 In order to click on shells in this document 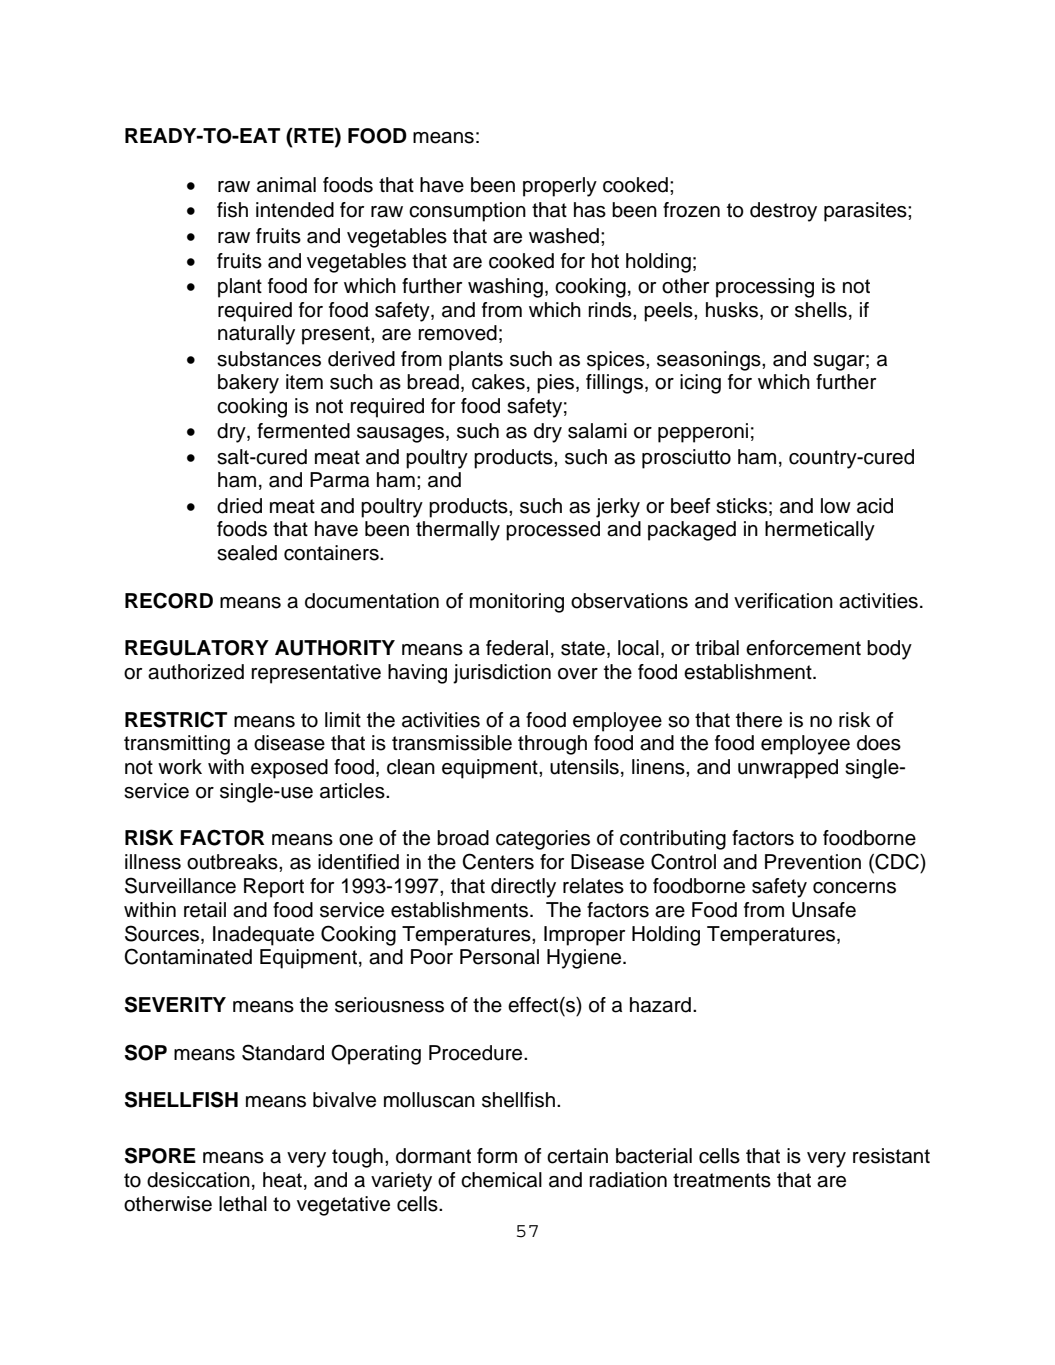, I will do `click(821, 310)`.
